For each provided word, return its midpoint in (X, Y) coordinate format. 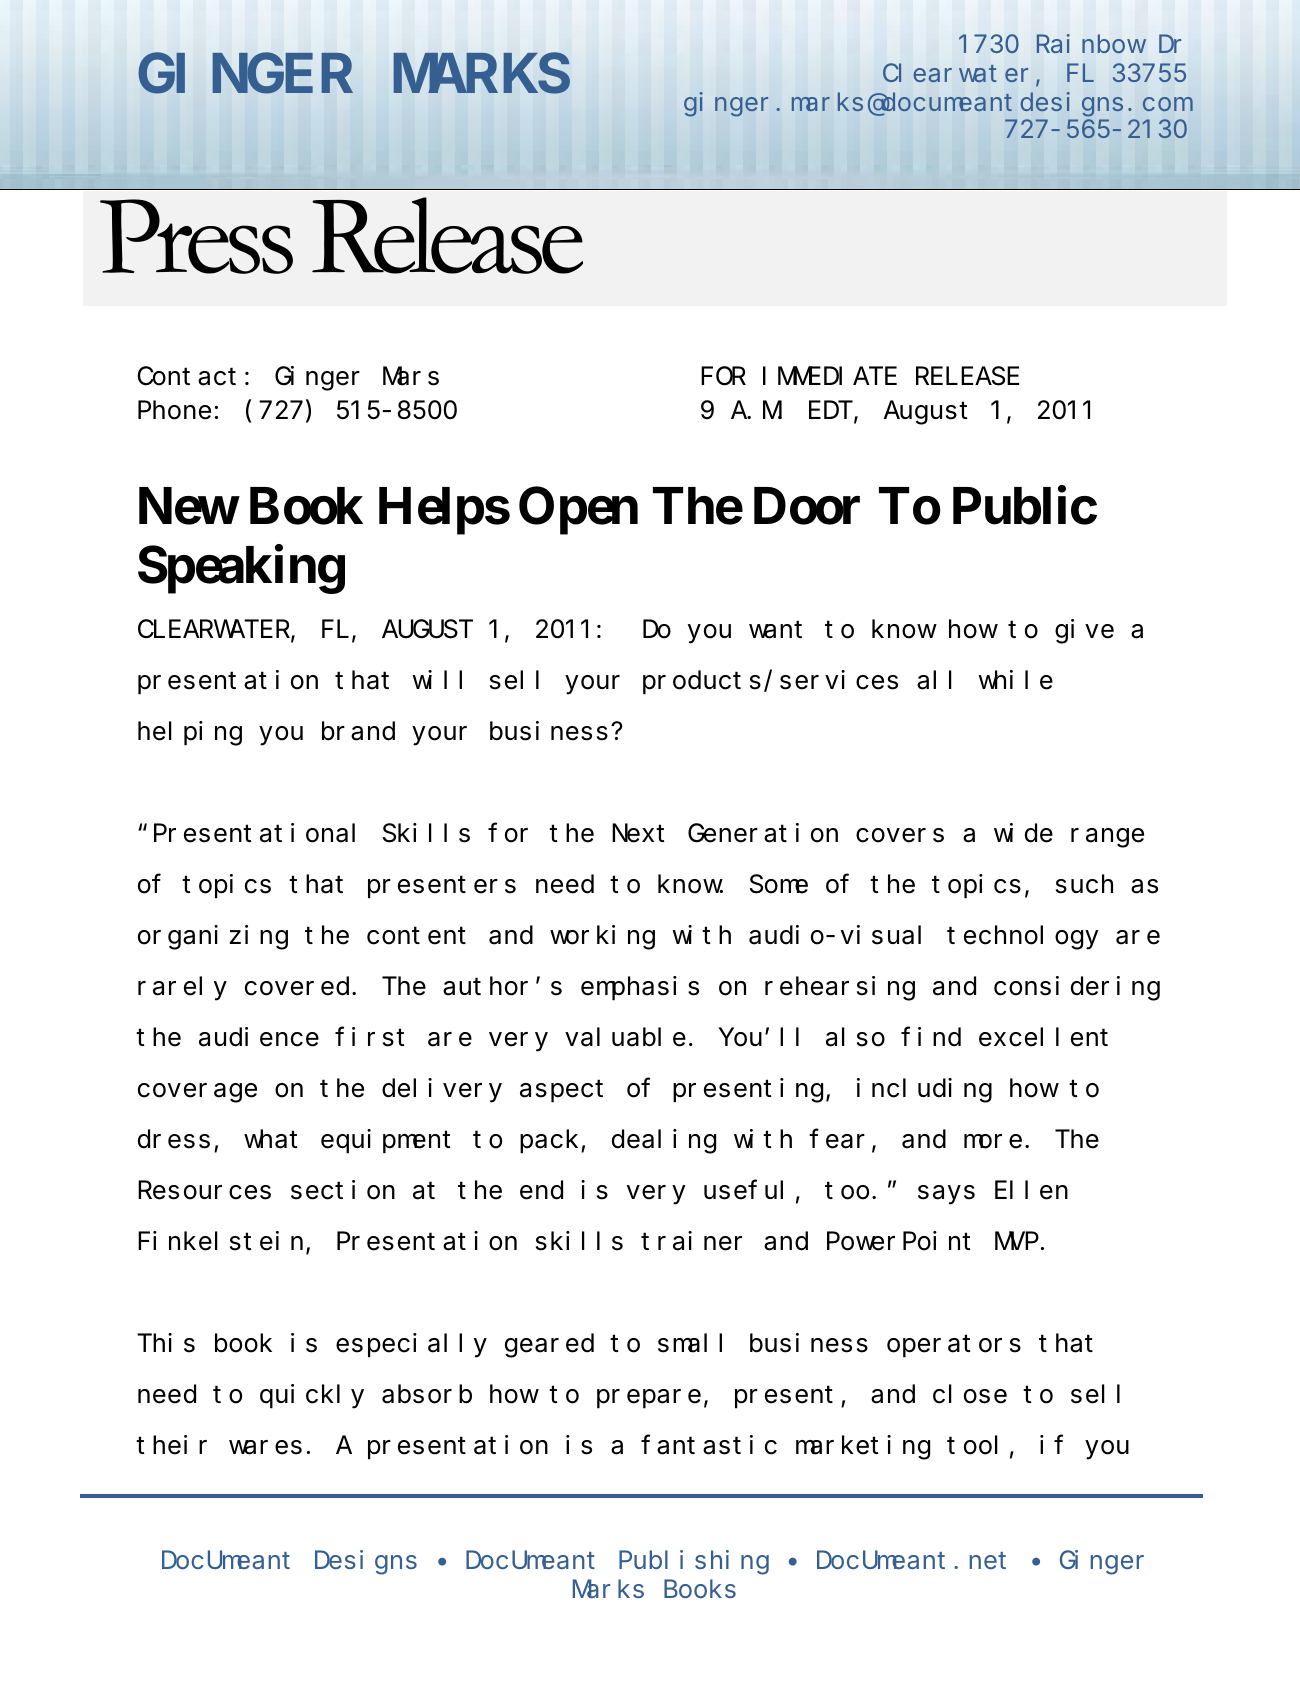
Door (807, 506)
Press (196, 236)
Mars (411, 377)
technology (1023, 938)
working (602, 937)
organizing (213, 937)
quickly (312, 1396)
